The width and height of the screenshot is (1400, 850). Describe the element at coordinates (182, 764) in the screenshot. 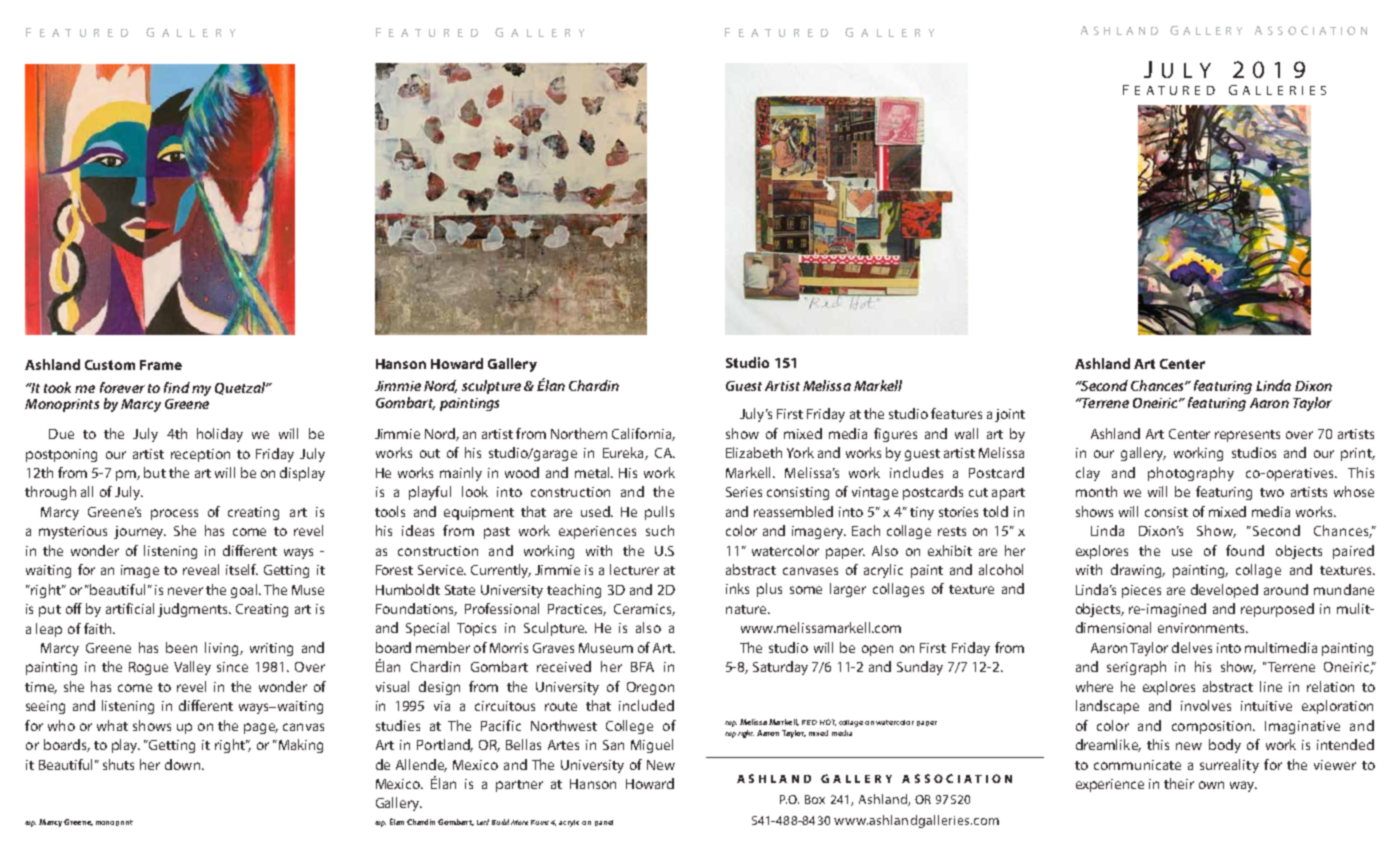

I see `down` at that location.
